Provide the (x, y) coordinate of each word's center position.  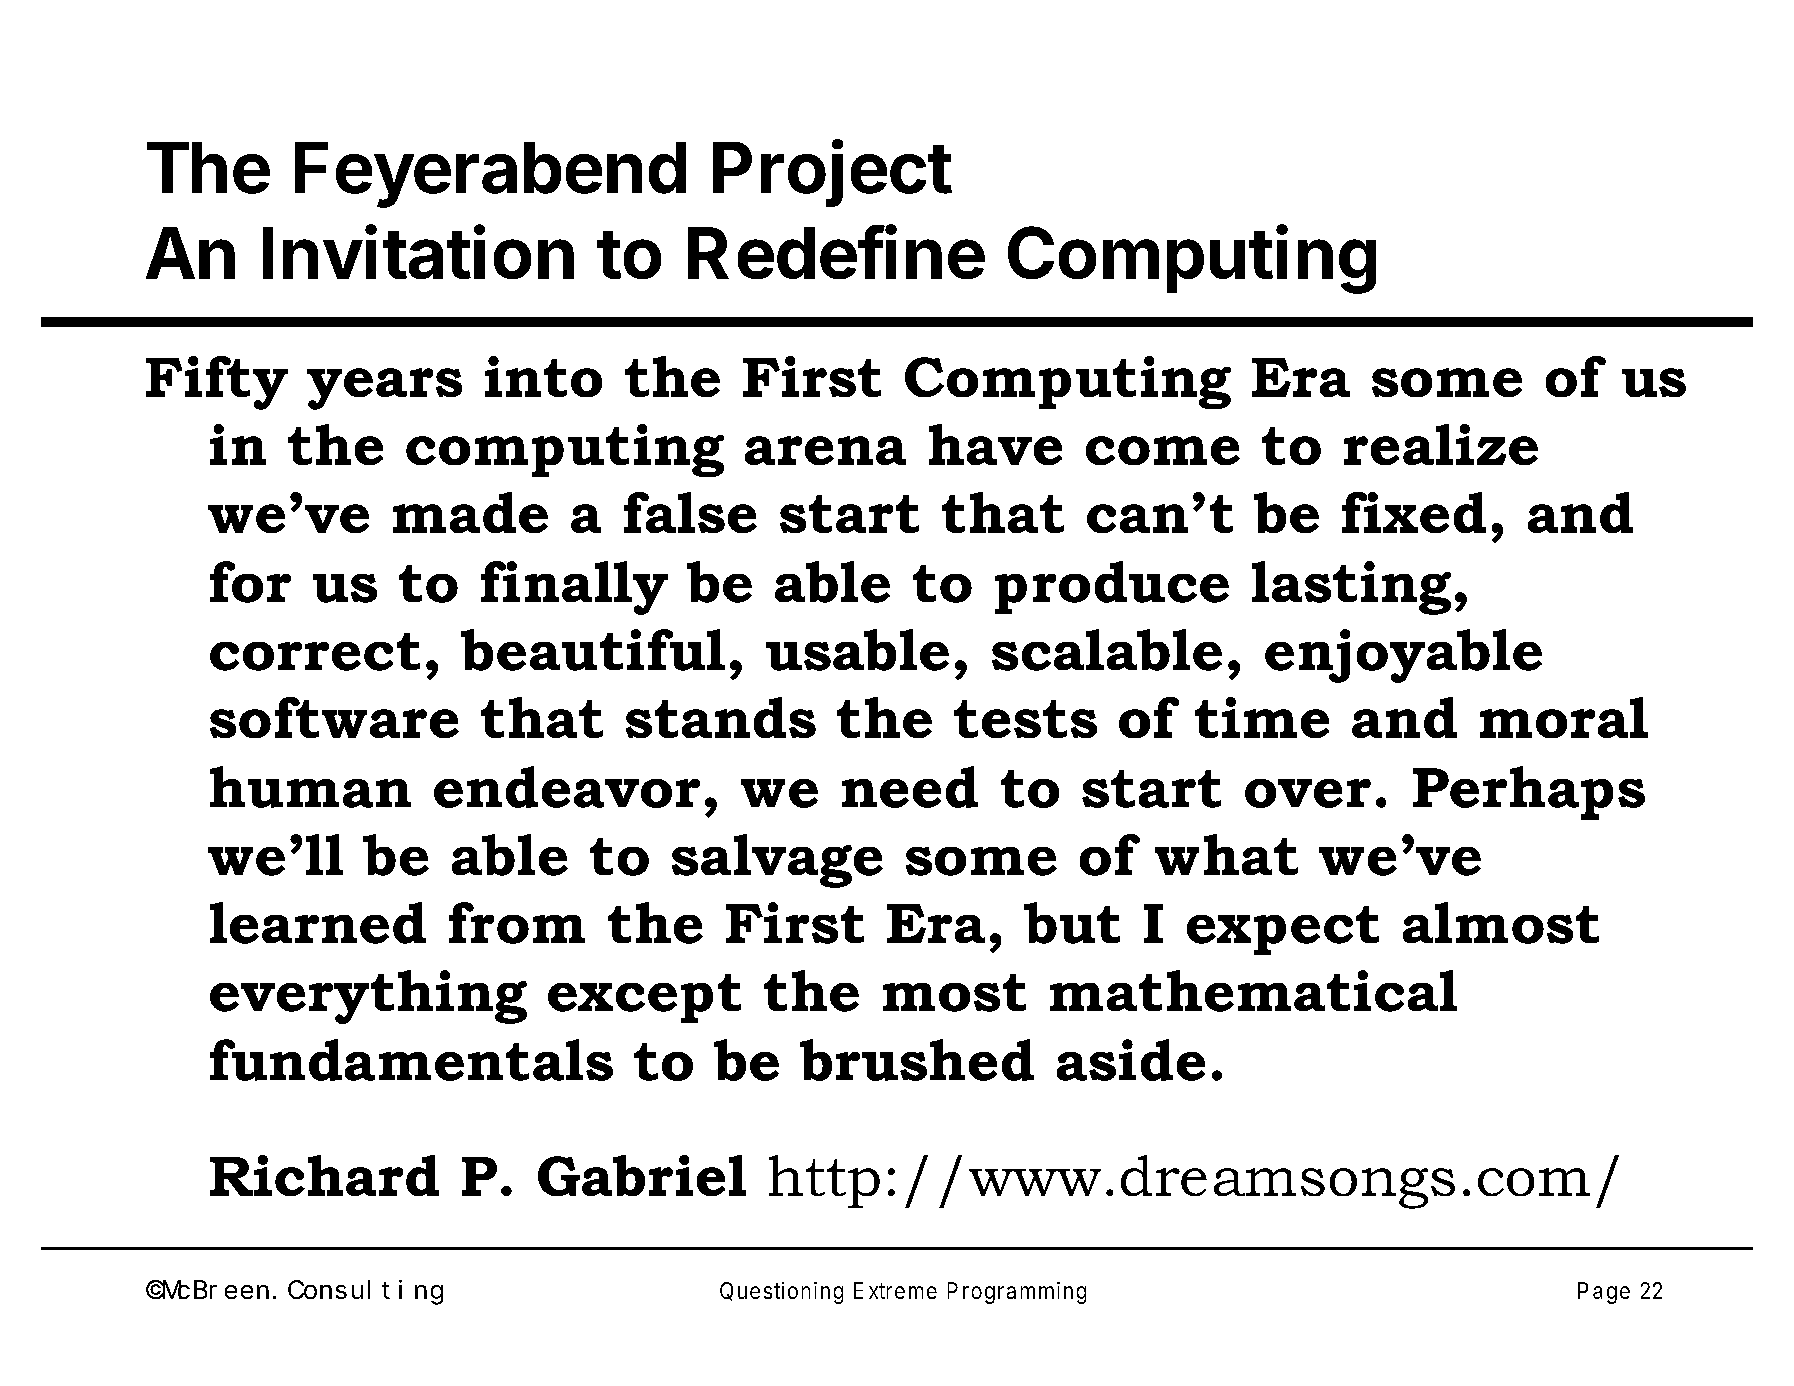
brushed (917, 1060)
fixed (1414, 512)
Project (832, 173)
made (470, 512)
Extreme (895, 1290)
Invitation (418, 252)
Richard (324, 1175)
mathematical (1253, 991)
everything (368, 997)
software (334, 717)
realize (1441, 444)
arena (825, 450)
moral (1564, 717)
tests (1025, 719)
